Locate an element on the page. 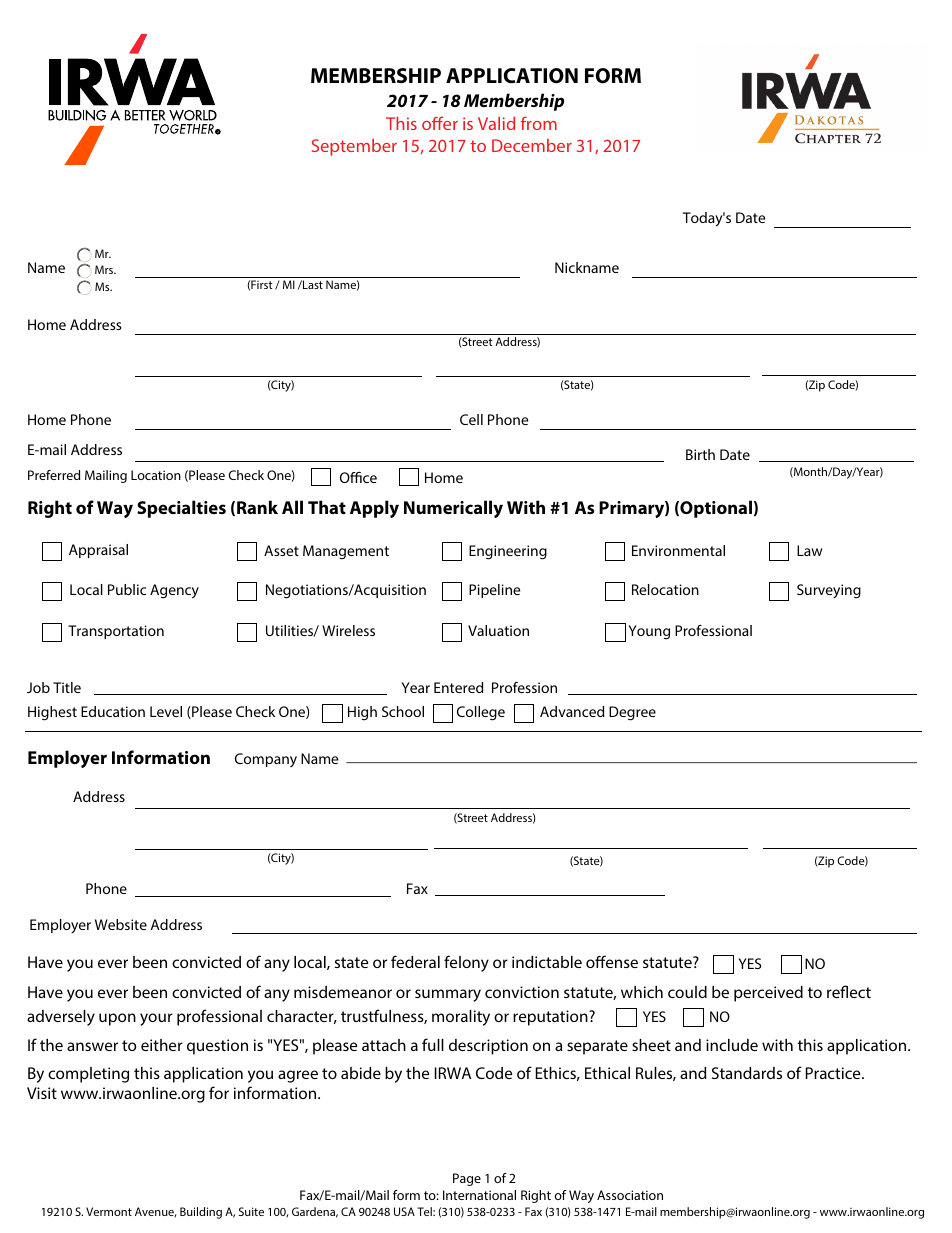  Valid is located at coordinates (496, 123).
